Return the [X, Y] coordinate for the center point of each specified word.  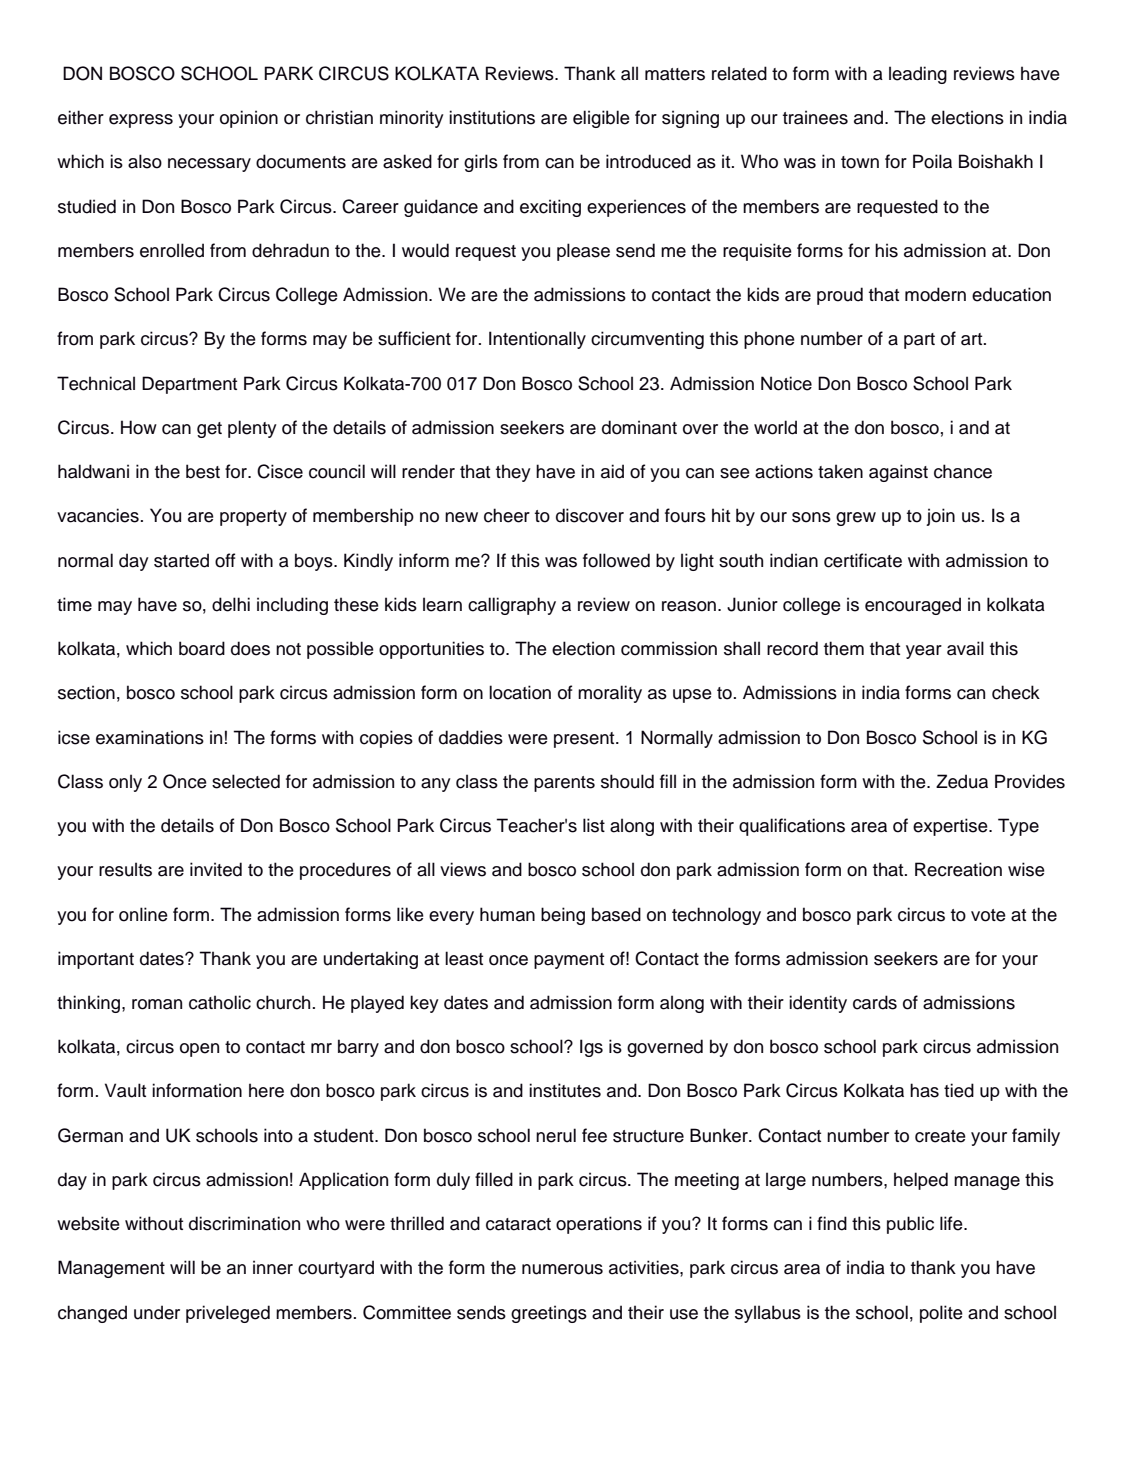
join [940, 517]
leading [918, 75]
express [141, 121]
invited [216, 869]
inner [273, 1267]
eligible [601, 119]
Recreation [958, 869]
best [203, 471]
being [563, 916]
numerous [562, 1269]
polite [941, 1314]
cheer [507, 515]
